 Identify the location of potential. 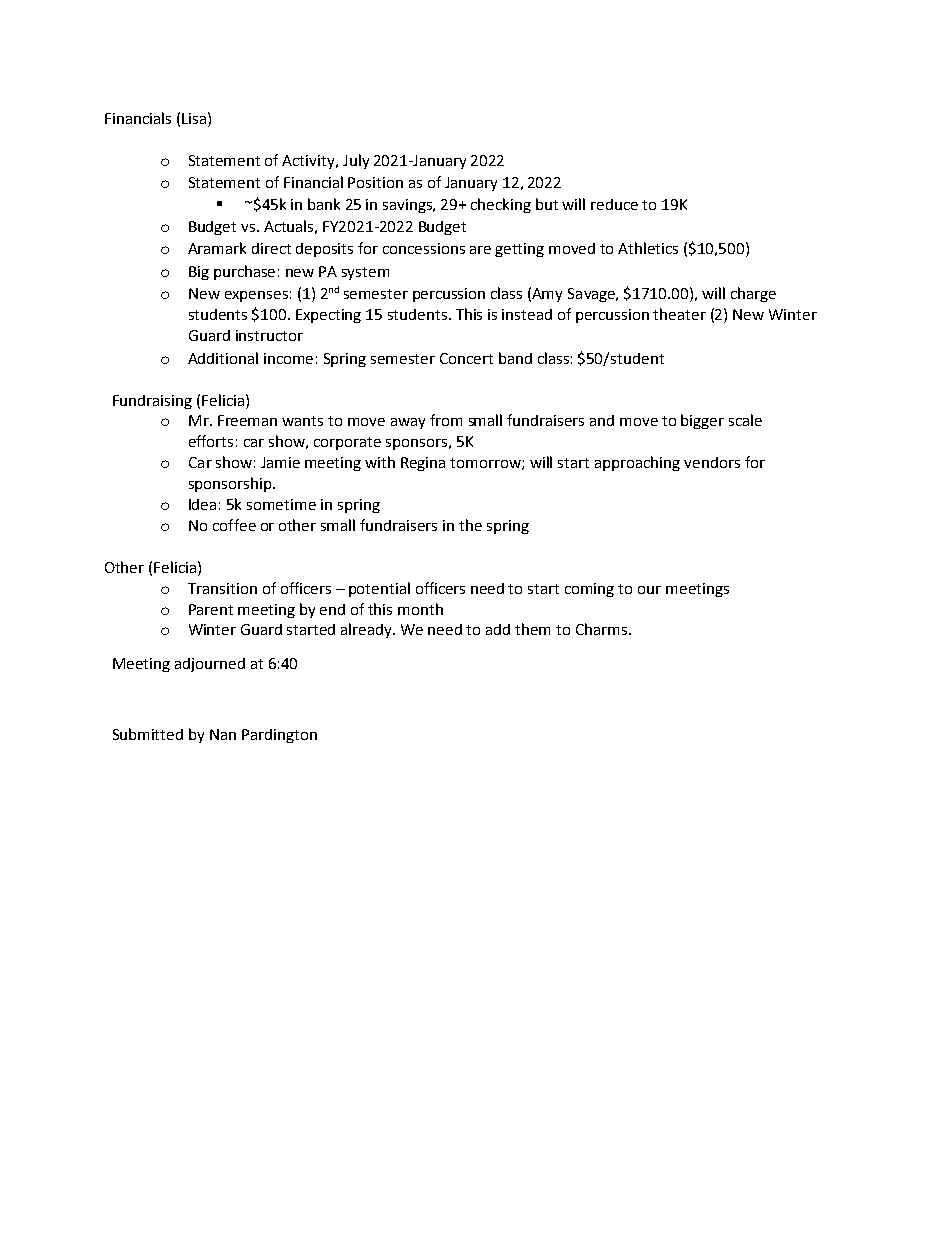
(379, 589).
